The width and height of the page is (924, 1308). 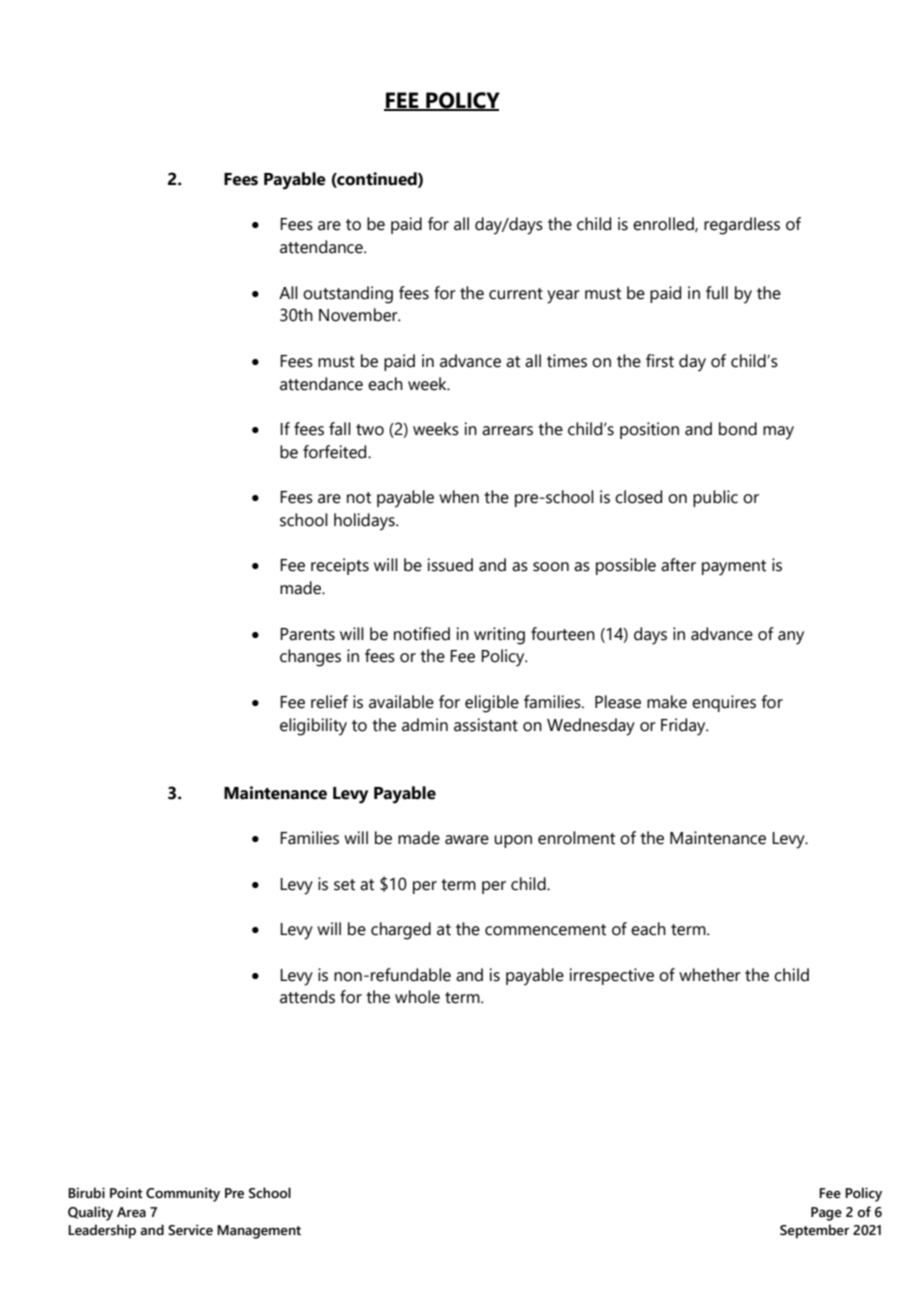 What do you see at coordinates (710, 975) in the page?
I see `whether` at bounding box center [710, 975].
